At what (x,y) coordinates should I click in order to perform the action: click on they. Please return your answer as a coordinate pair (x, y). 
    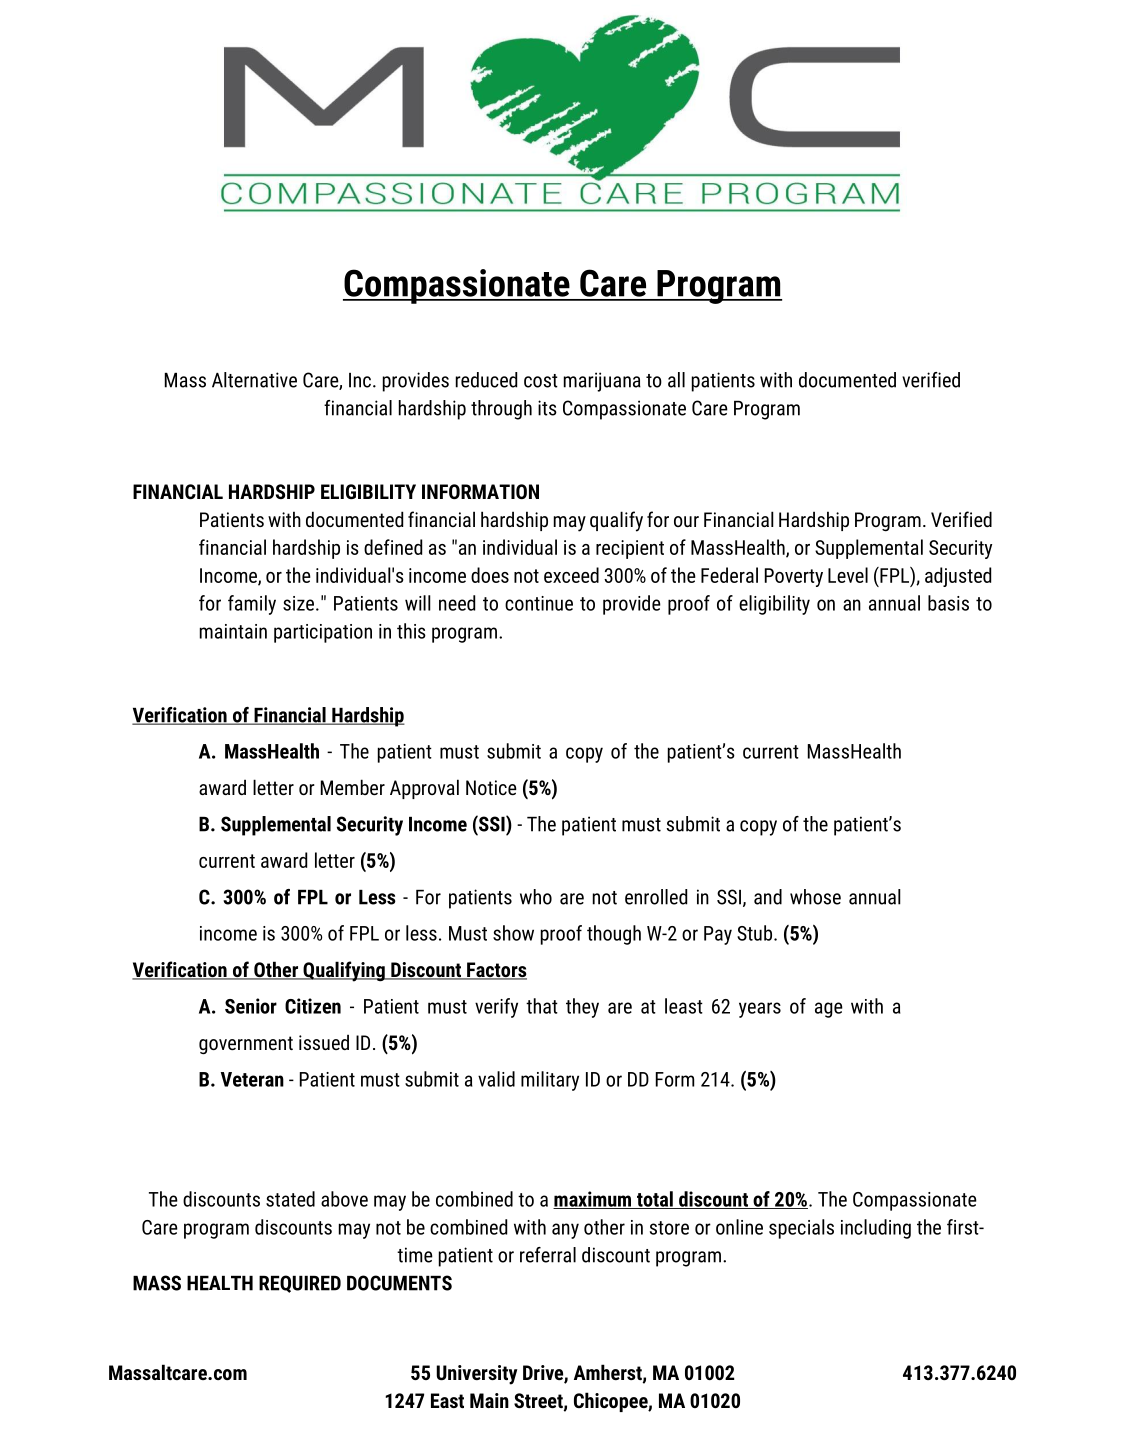
    Looking at the image, I should click on (582, 1008).
